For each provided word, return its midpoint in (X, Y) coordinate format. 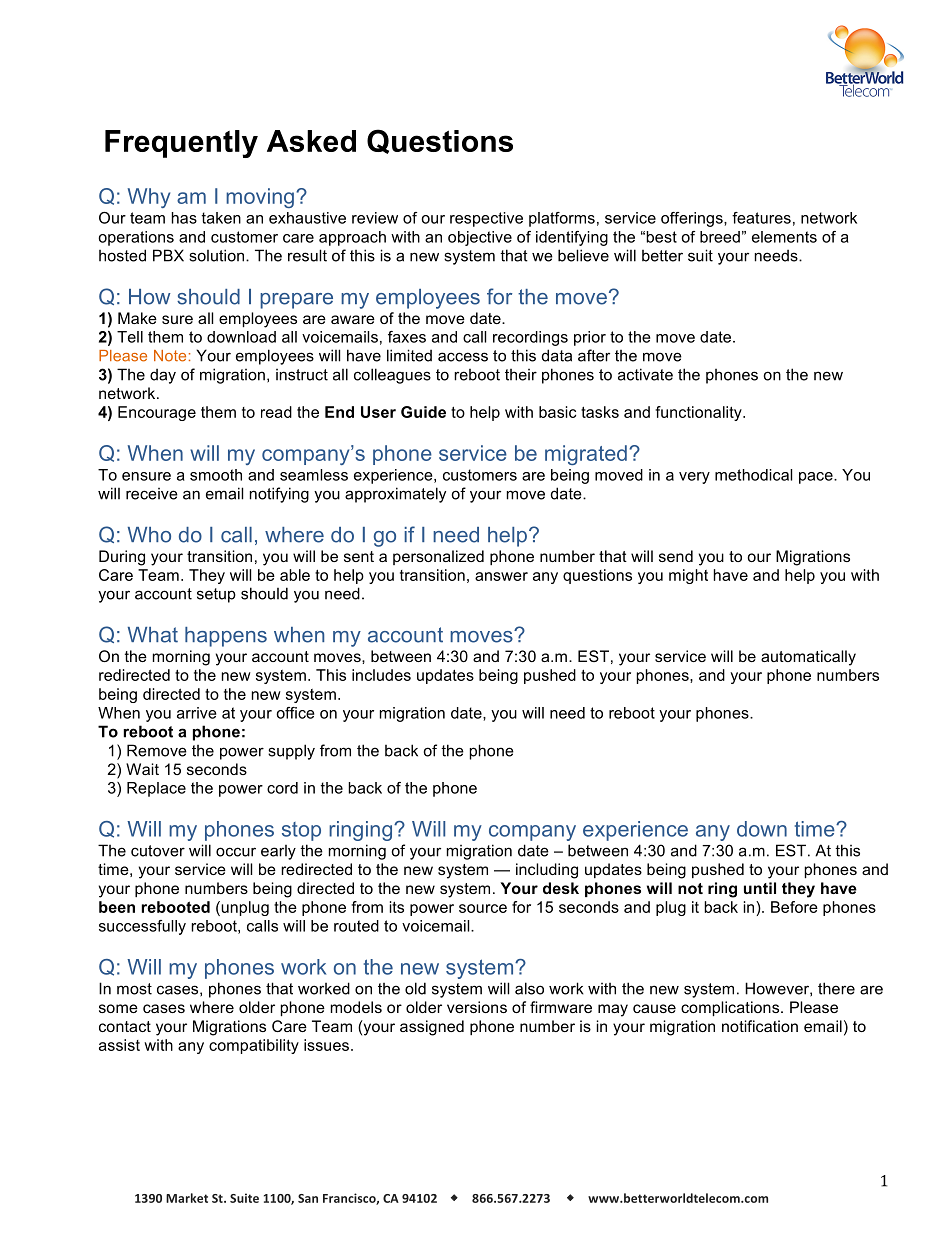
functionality (699, 413)
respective (486, 219)
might (688, 576)
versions (477, 1007)
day (163, 376)
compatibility (254, 1046)
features (761, 218)
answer (501, 576)
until (760, 888)
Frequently (181, 144)
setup (216, 595)
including (547, 871)
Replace (156, 789)
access (463, 357)
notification (760, 1026)
